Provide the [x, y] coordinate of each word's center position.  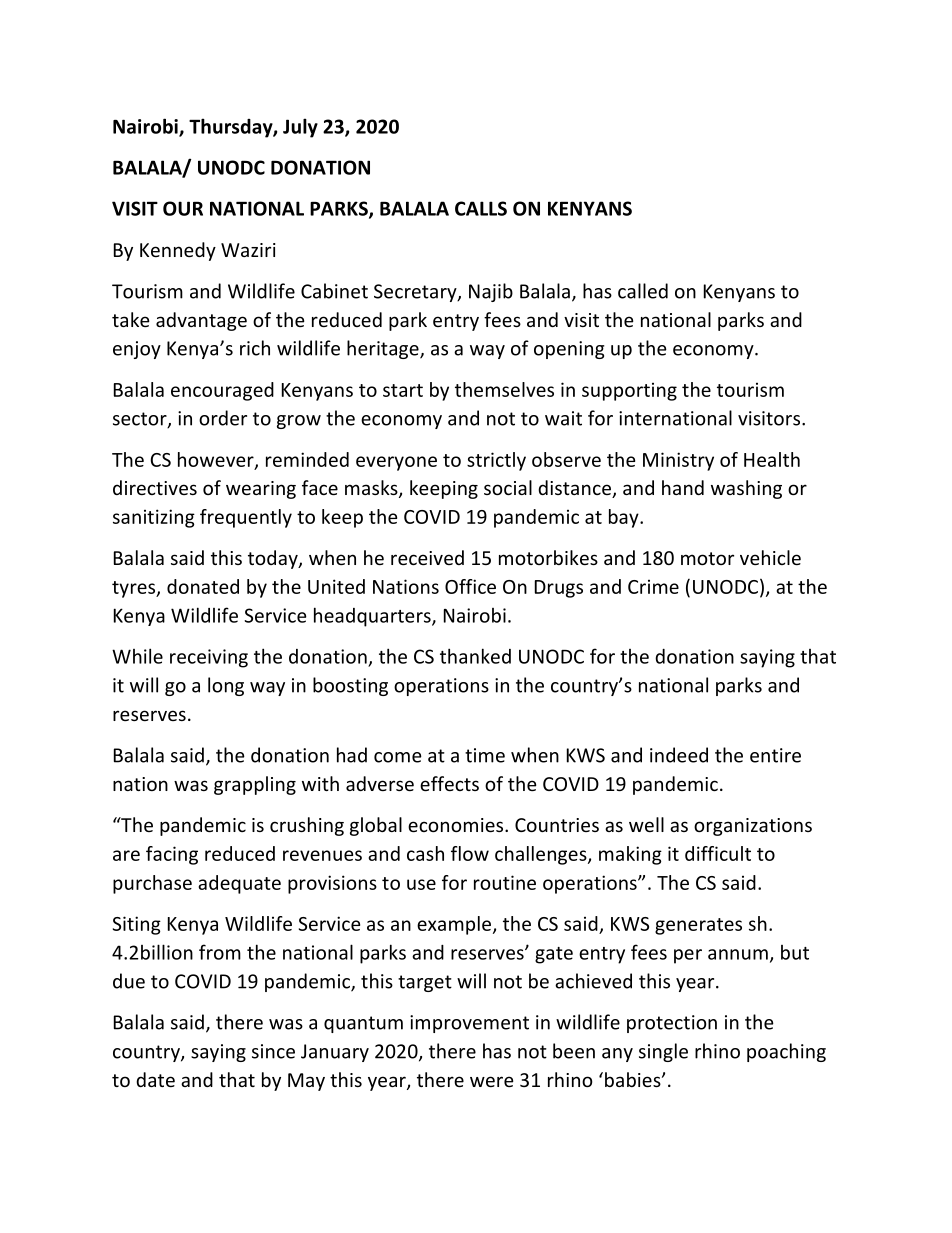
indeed [679, 755]
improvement [469, 1024]
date [155, 1079]
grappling [255, 785]
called [643, 291]
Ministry [678, 461]
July [300, 128]
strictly [496, 461]
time [485, 755]
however [217, 460]
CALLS [481, 208]
